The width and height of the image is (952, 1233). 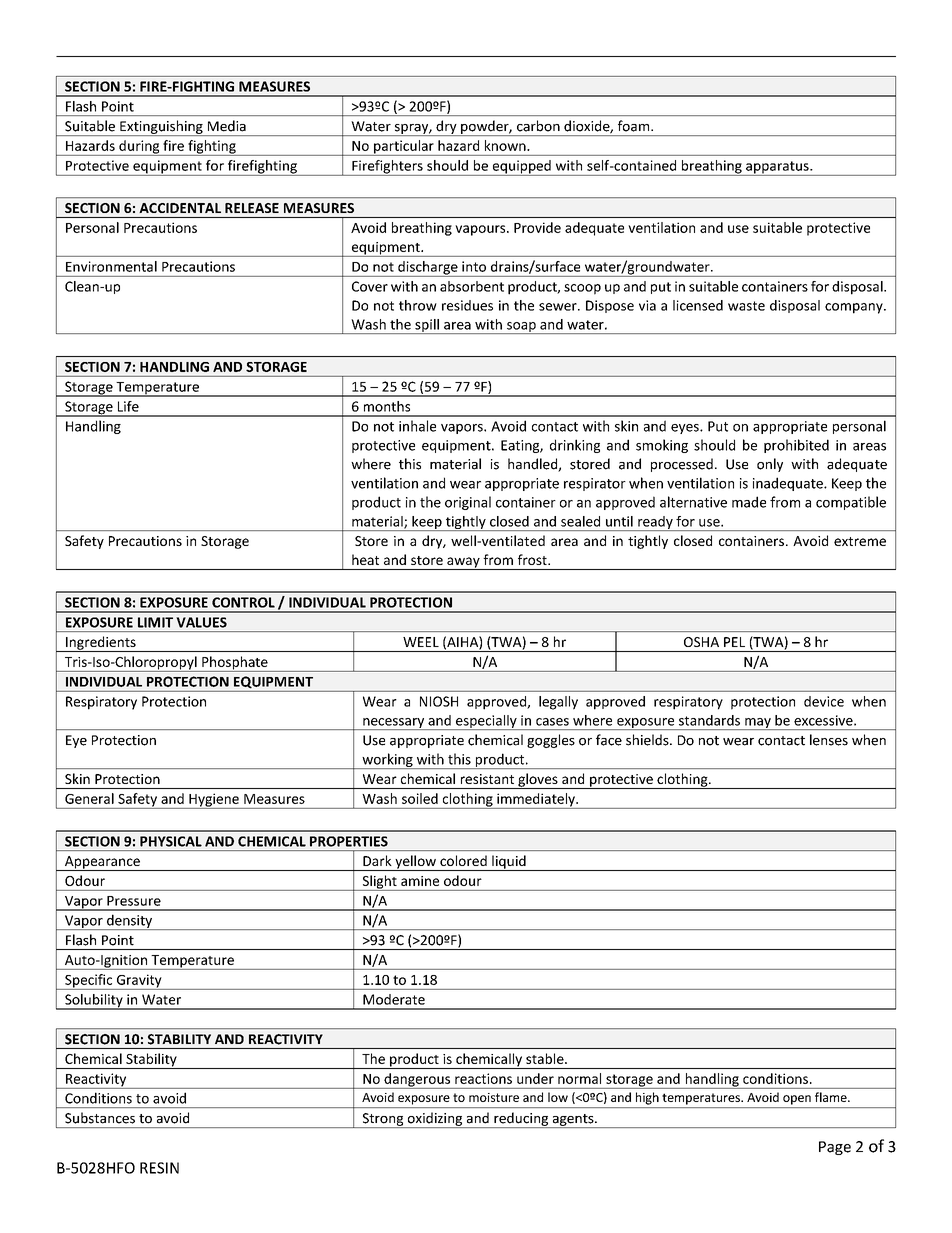 I want to click on colored, so click(x=463, y=860).
